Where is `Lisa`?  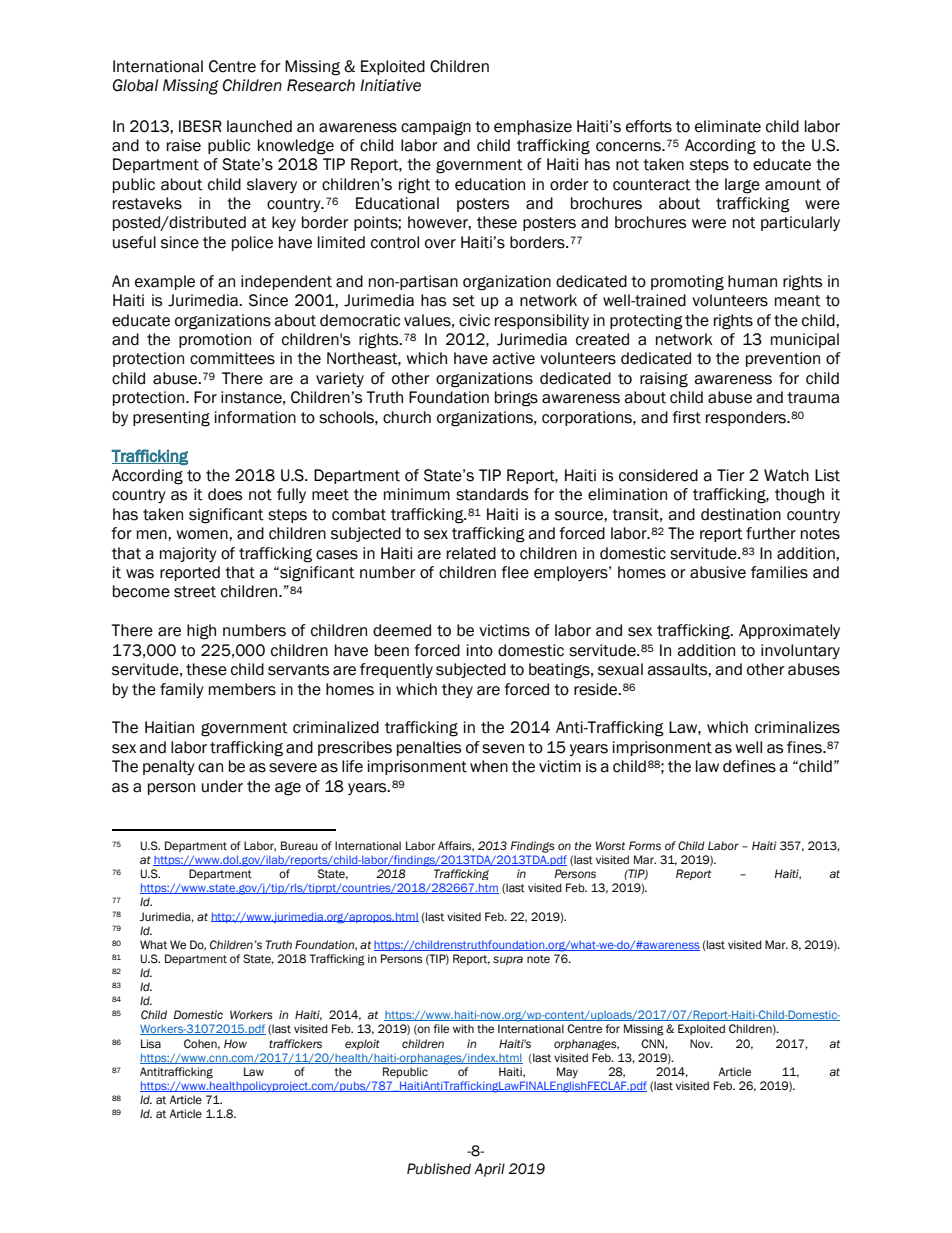 Lisa is located at coordinates (151, 1044).
